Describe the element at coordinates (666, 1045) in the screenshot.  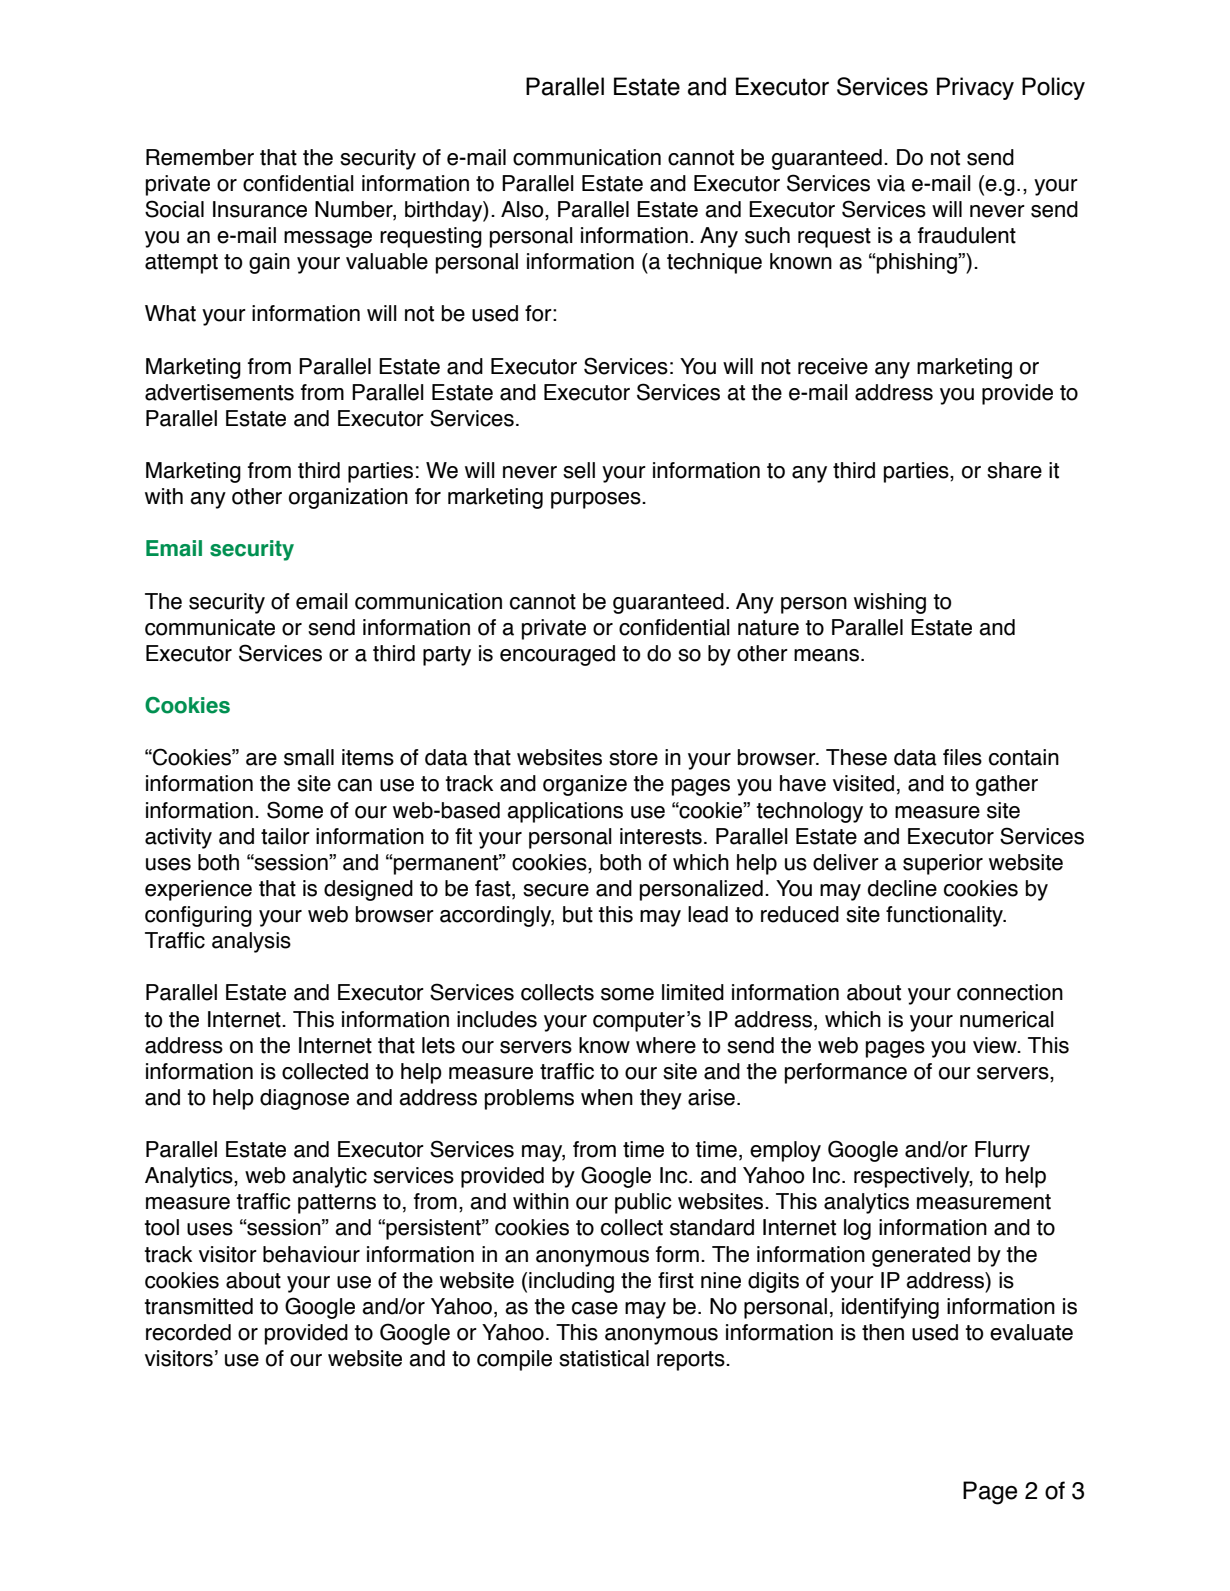
I see `where` at that location.
